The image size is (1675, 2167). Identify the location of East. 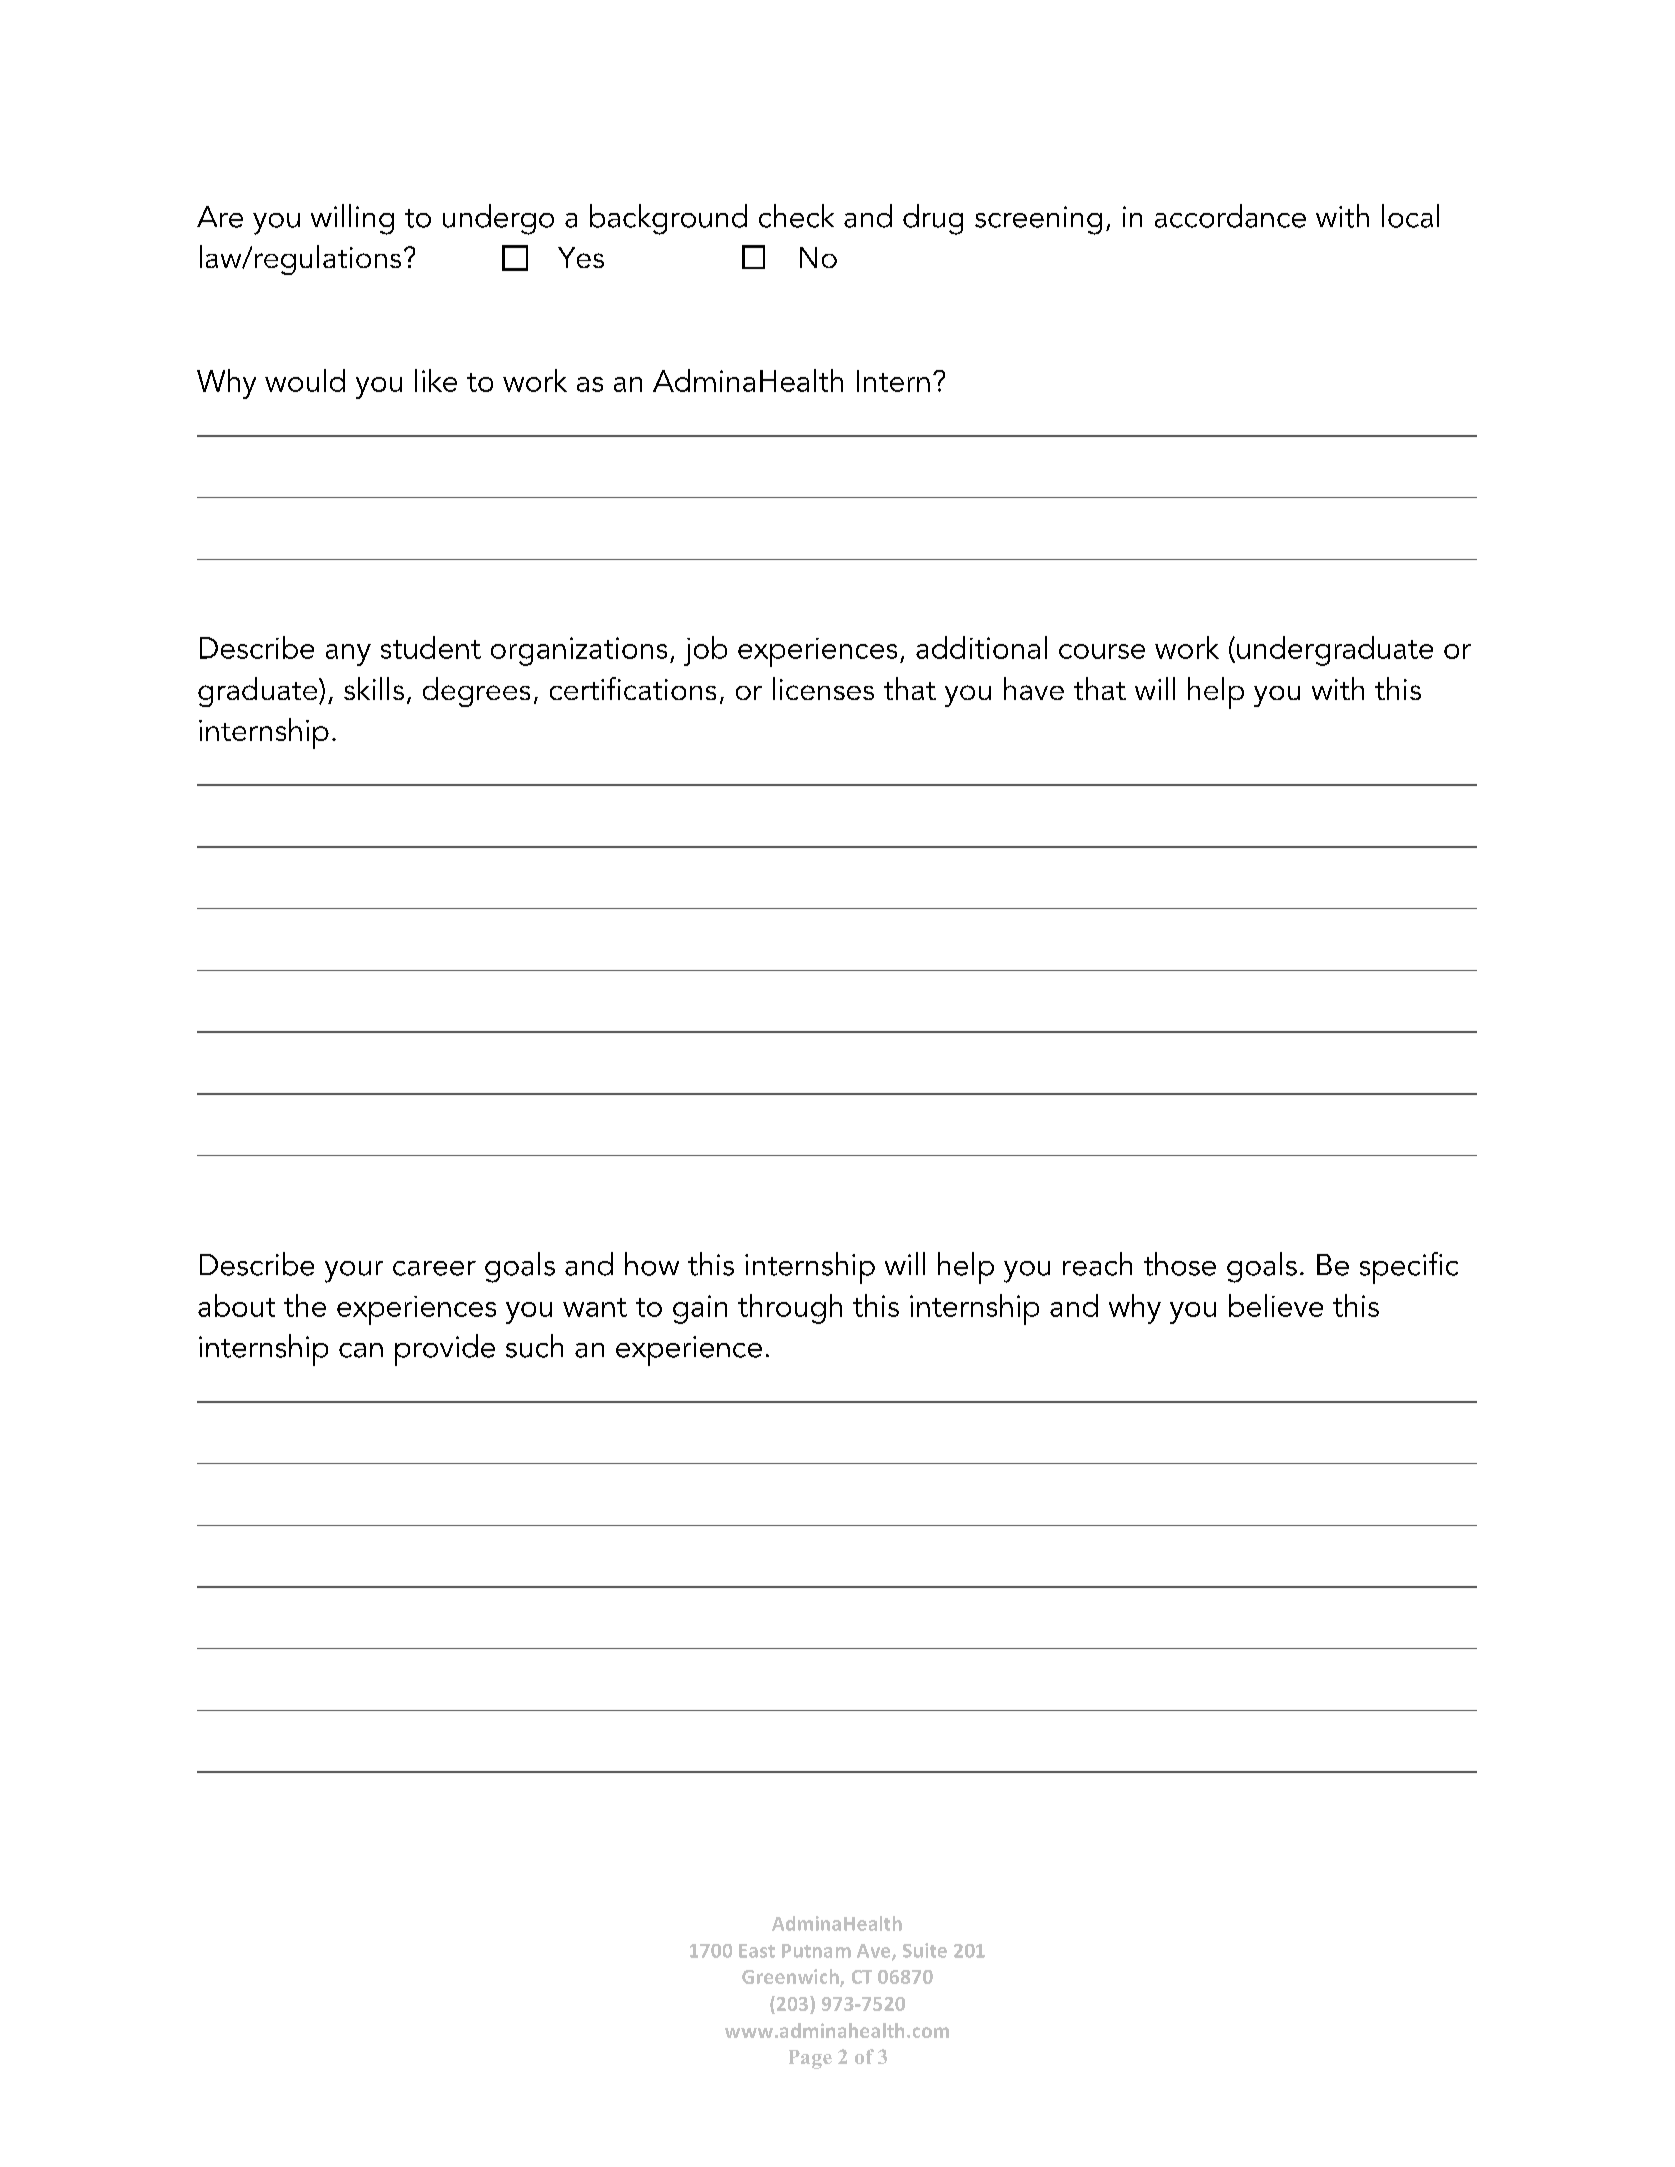
(757, 1951).
